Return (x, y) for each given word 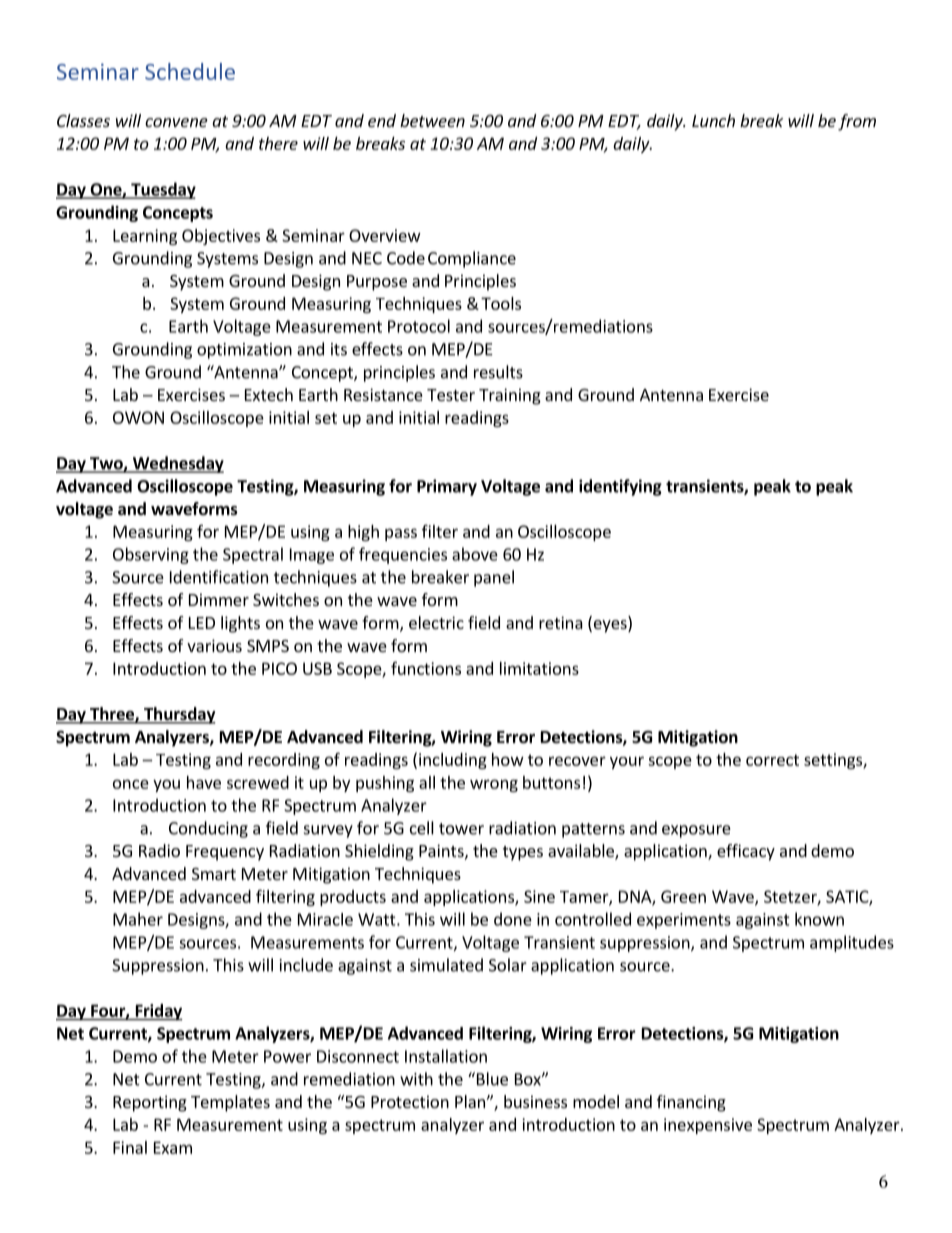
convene (176, 122)
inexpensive (708, 1126)
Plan (470, 1101)
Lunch (713, 120)
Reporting (150, 1103)
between (432, 120)
